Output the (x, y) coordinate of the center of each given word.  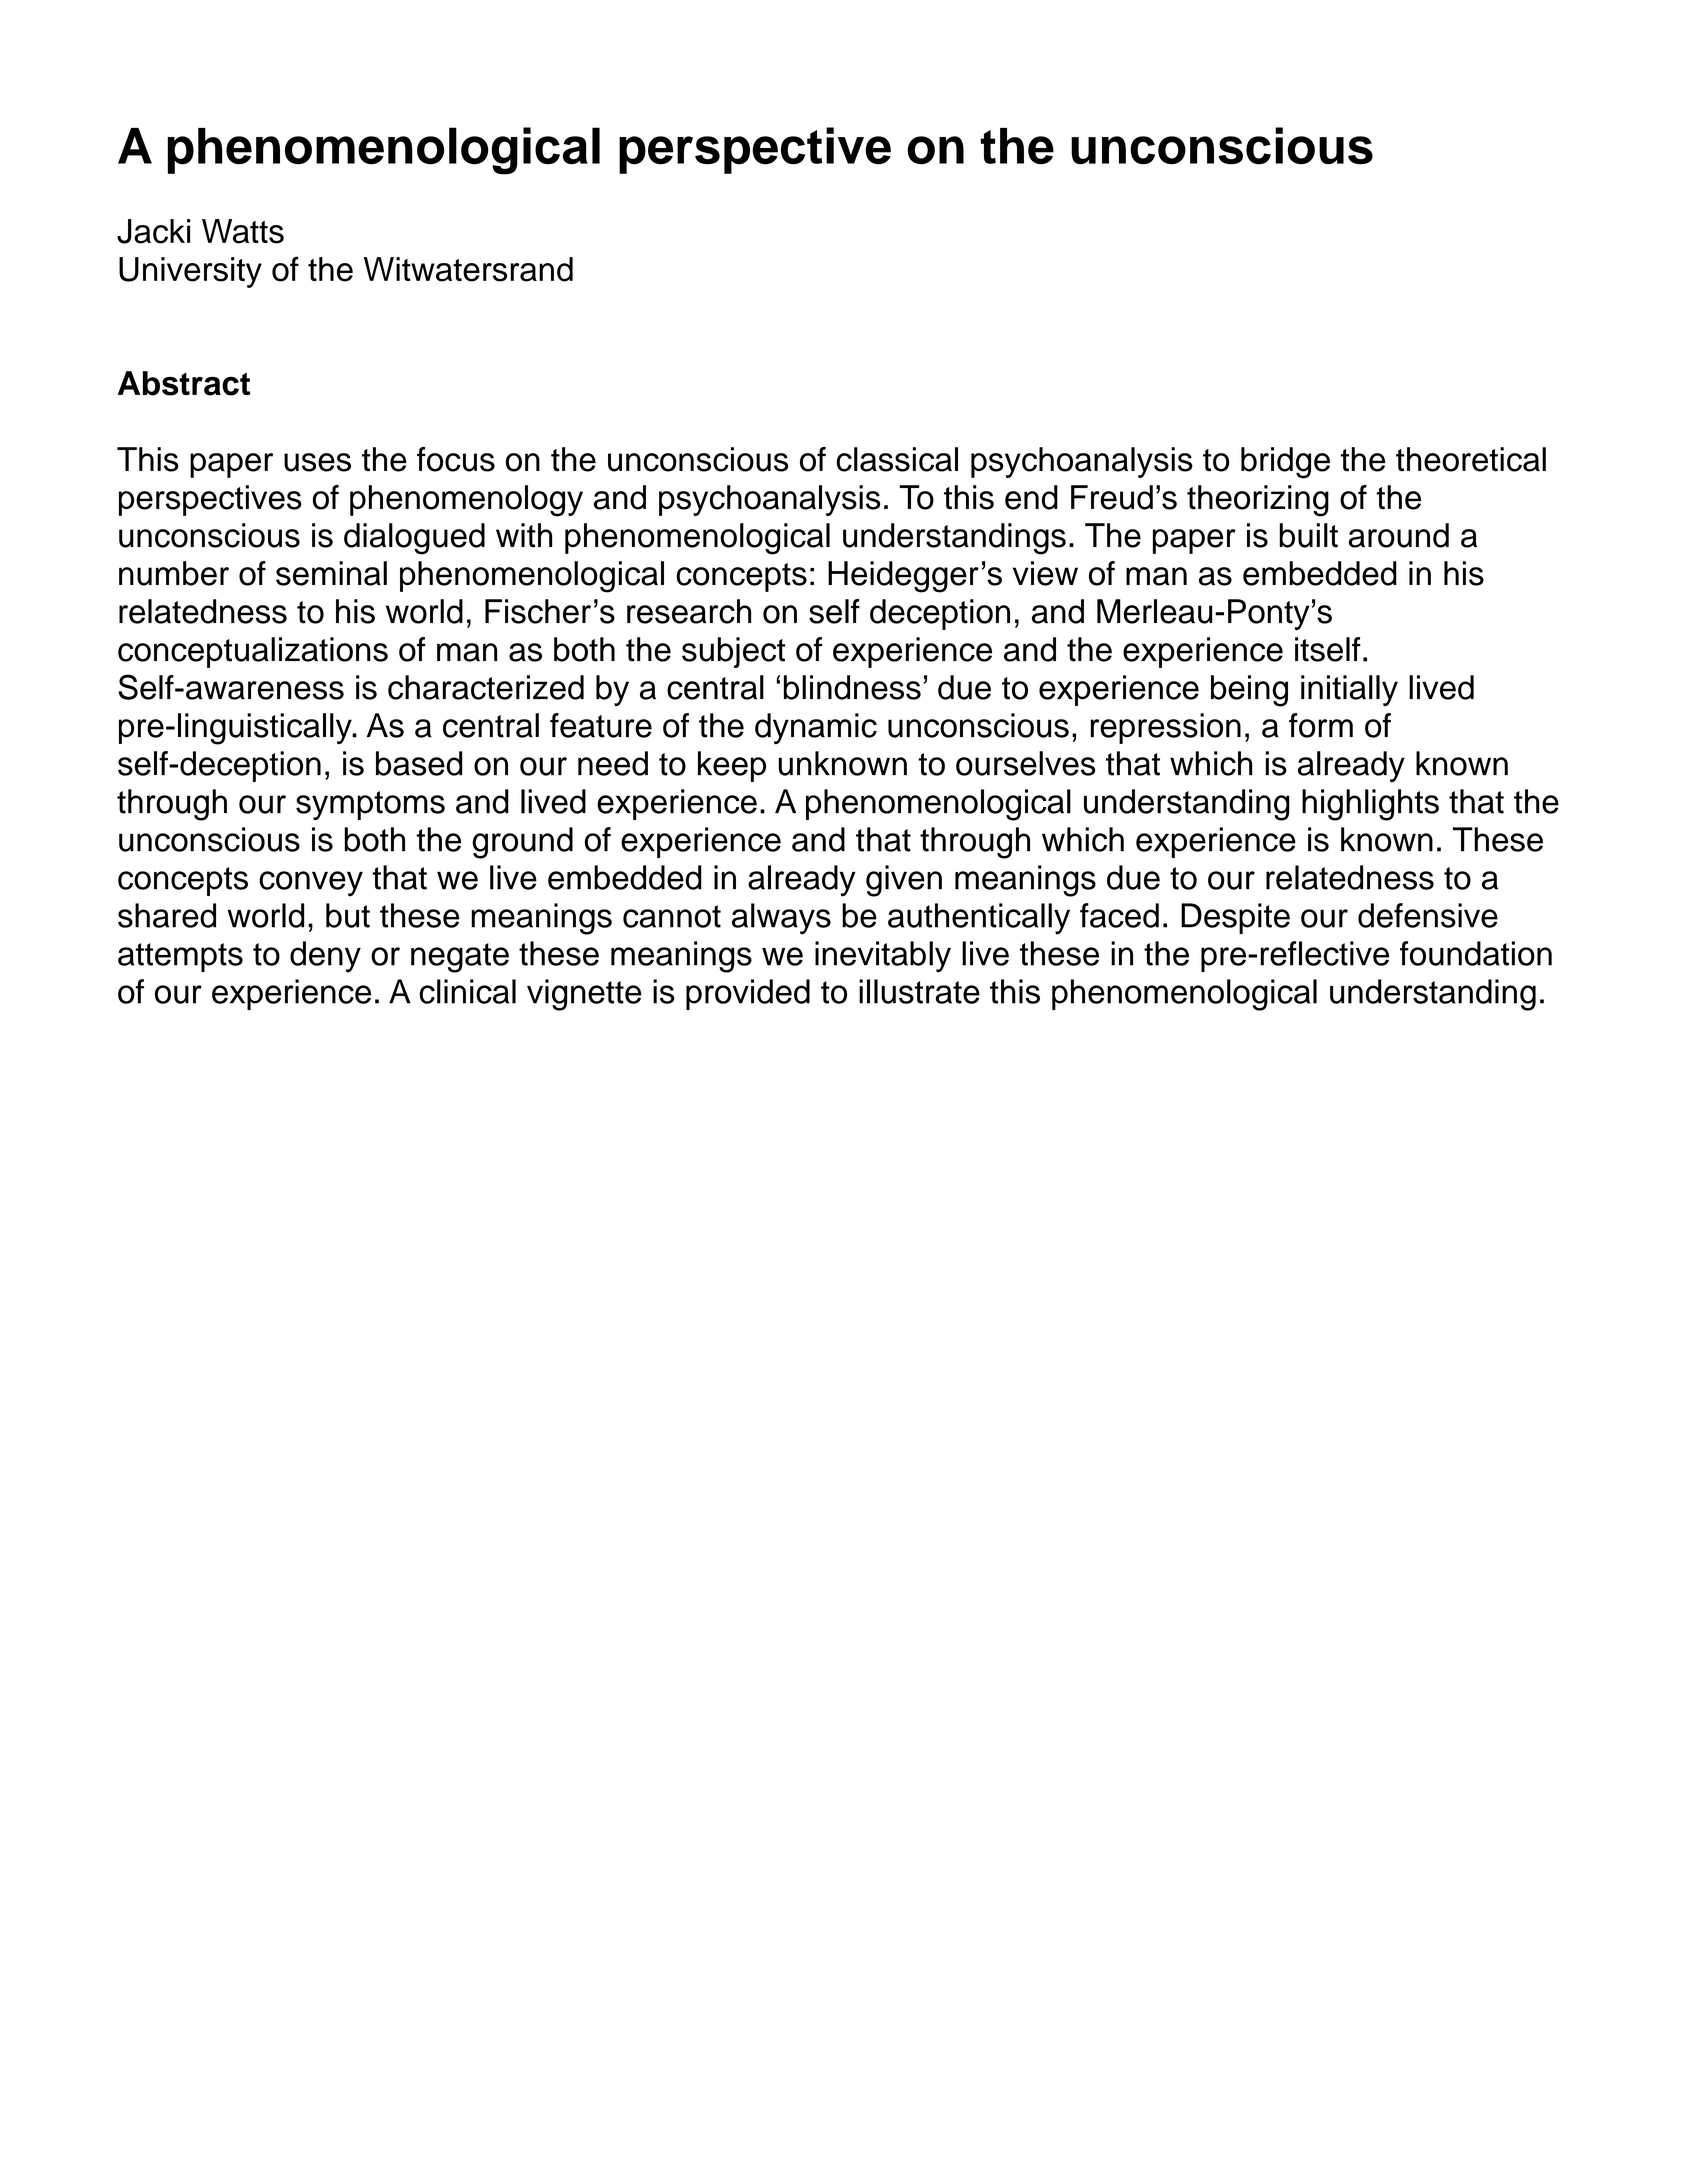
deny (325, 957)
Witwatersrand (468, 269)
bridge (1285, 463)
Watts (243, 231)
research (689, 611)
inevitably (883, 957)
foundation (1476, 953)
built (1308, 535)
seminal (331, 573)
